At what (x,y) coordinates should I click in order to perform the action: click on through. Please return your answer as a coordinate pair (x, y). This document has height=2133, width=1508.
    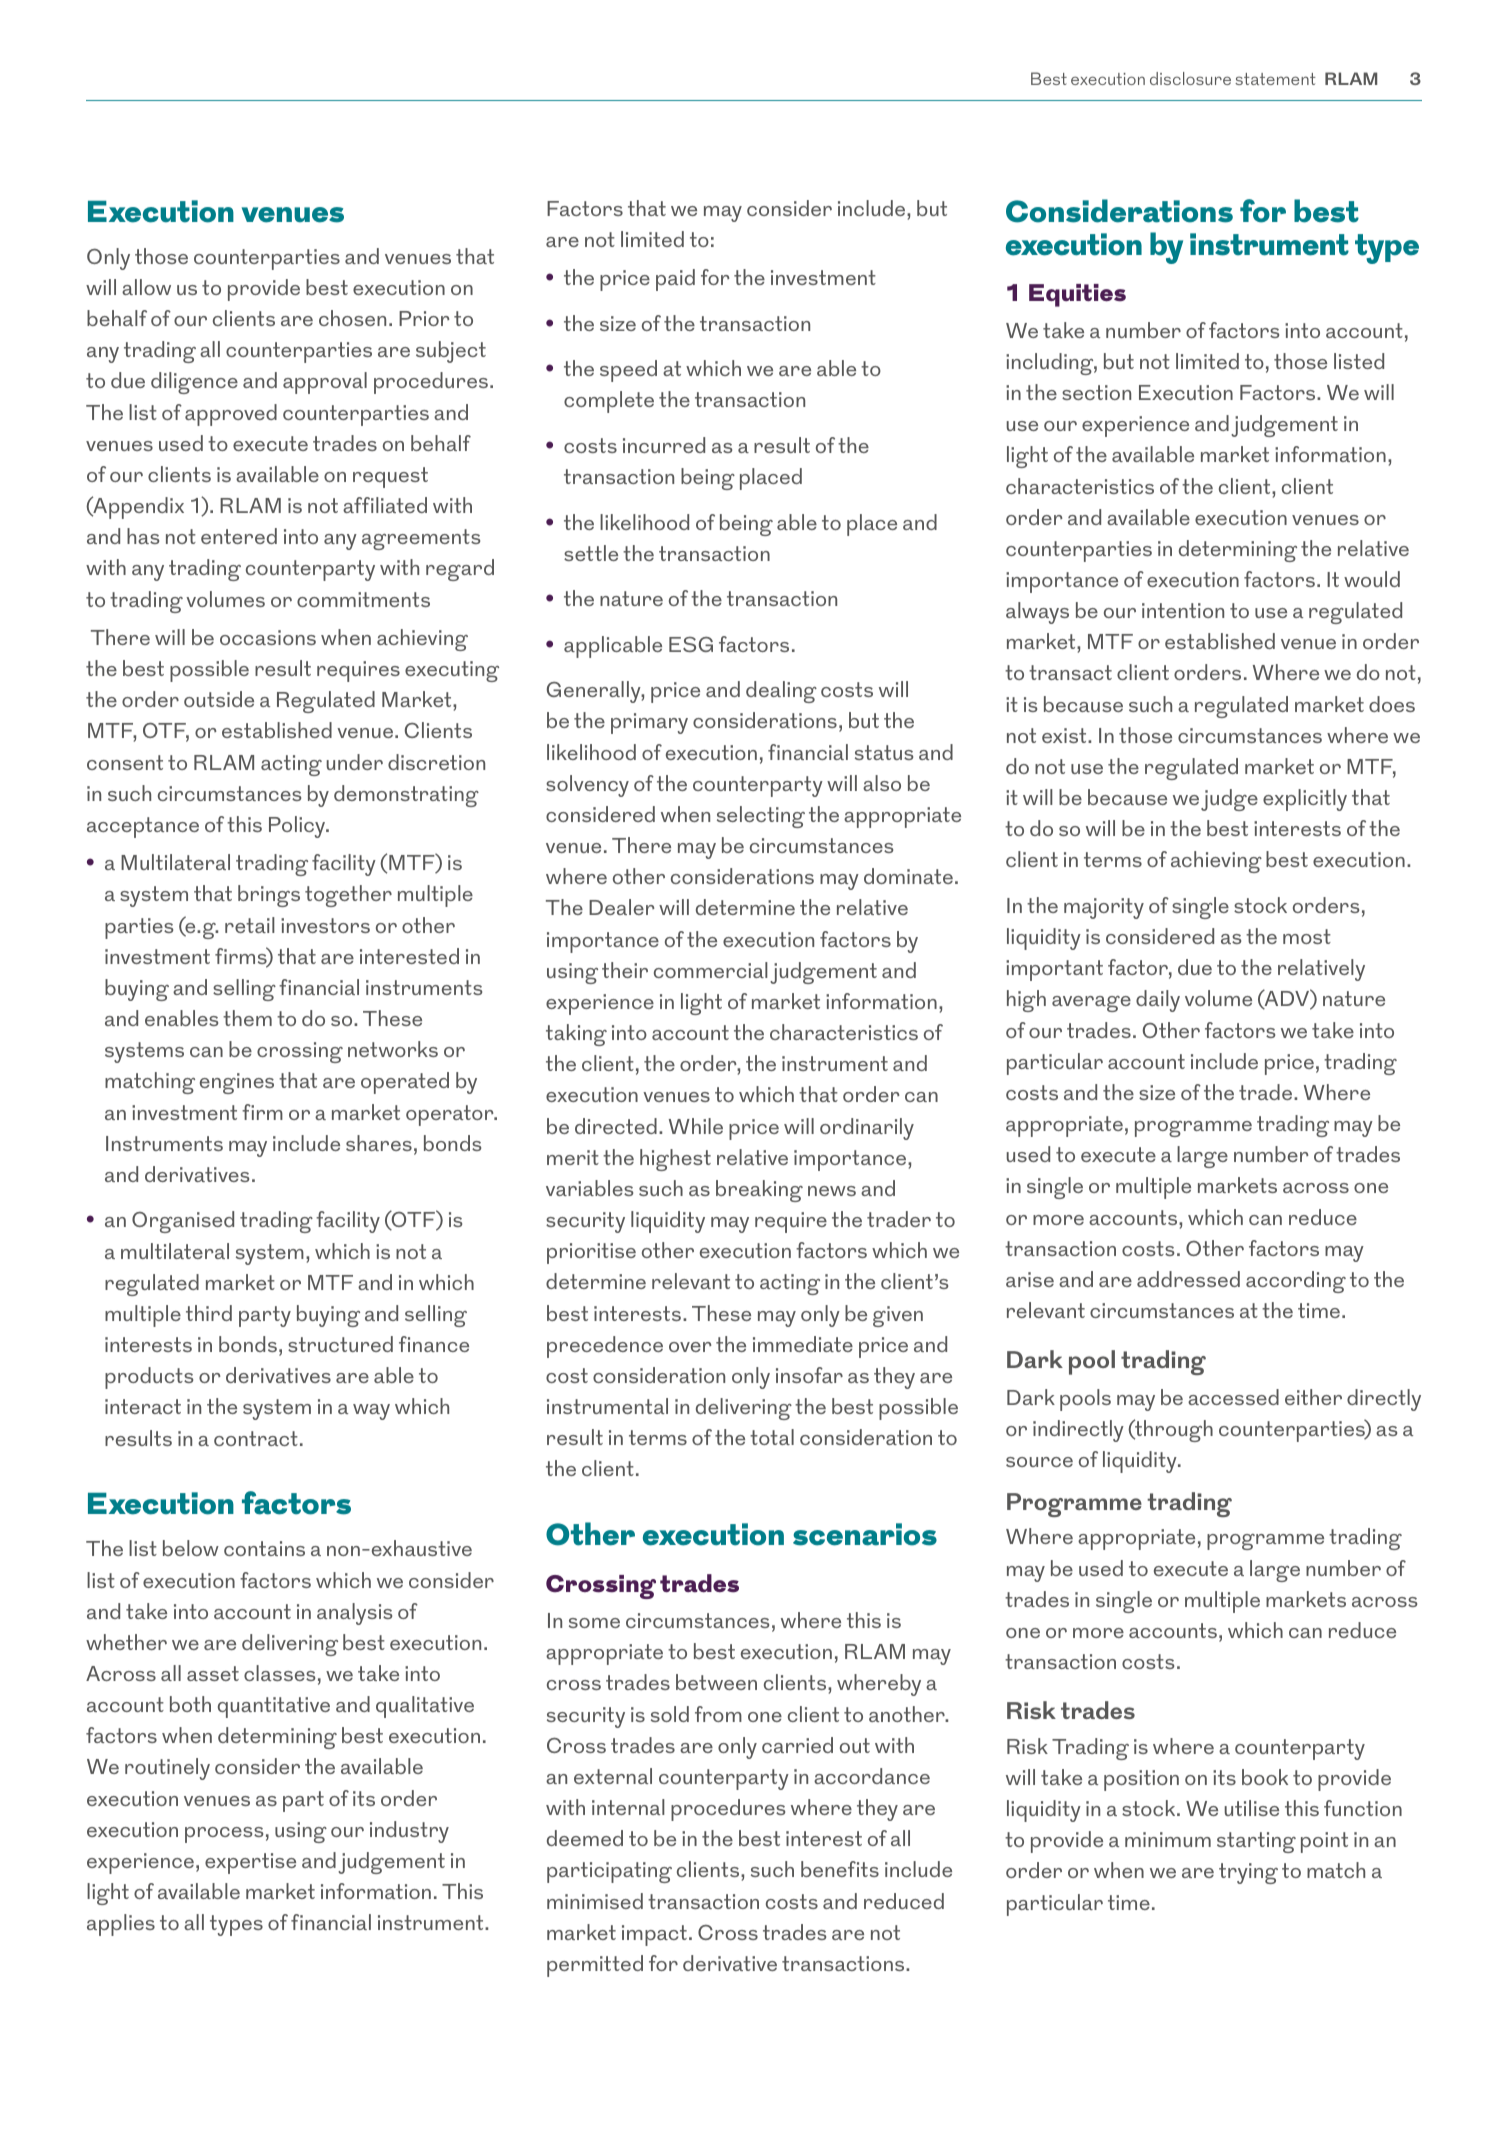
    Looking at the image, I should click on (1173, 1430).
